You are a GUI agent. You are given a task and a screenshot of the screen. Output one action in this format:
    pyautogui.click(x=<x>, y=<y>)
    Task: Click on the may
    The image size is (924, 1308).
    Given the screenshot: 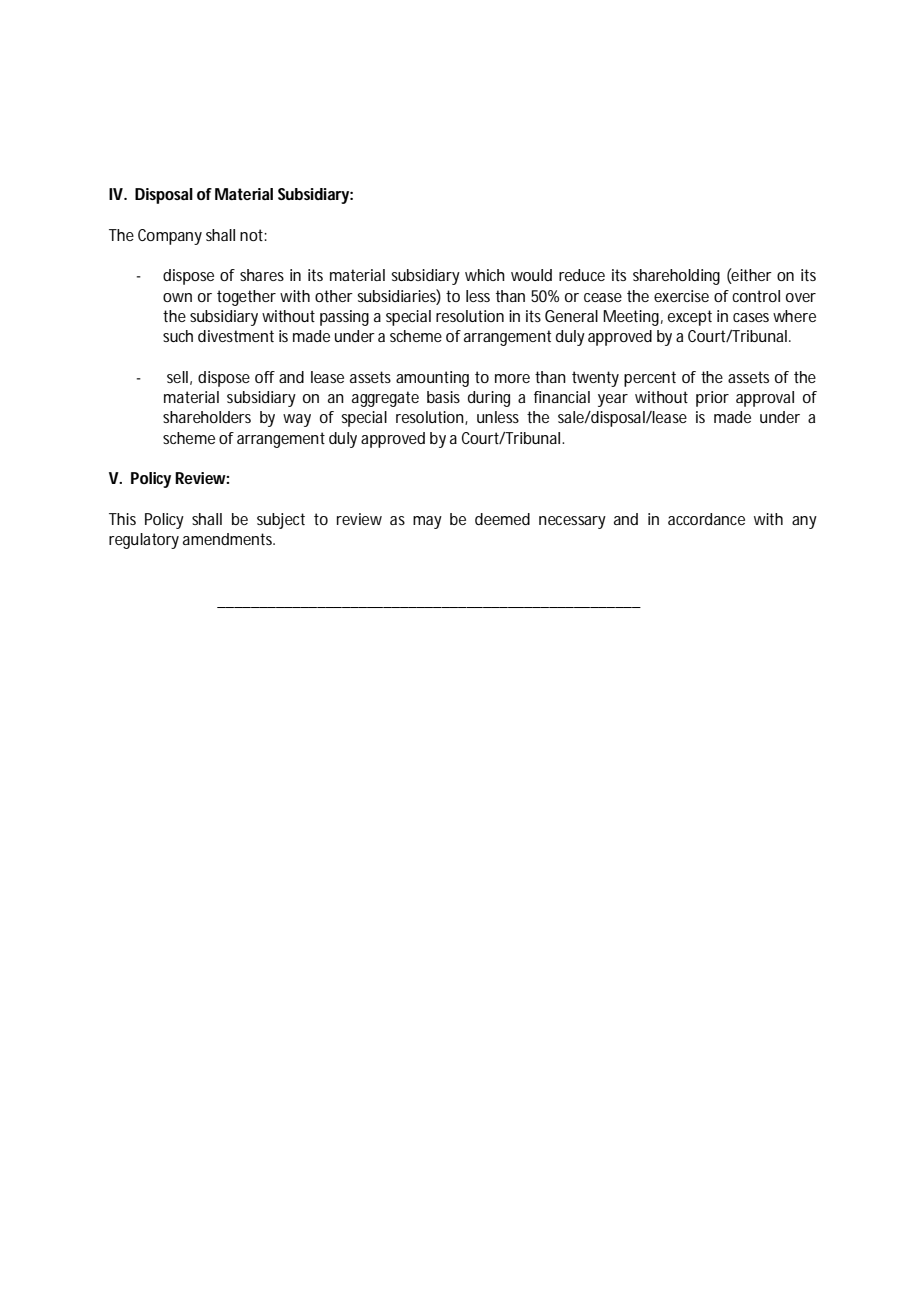 What is the action you would take?
    pyautogui.click(x=427, y=522)
